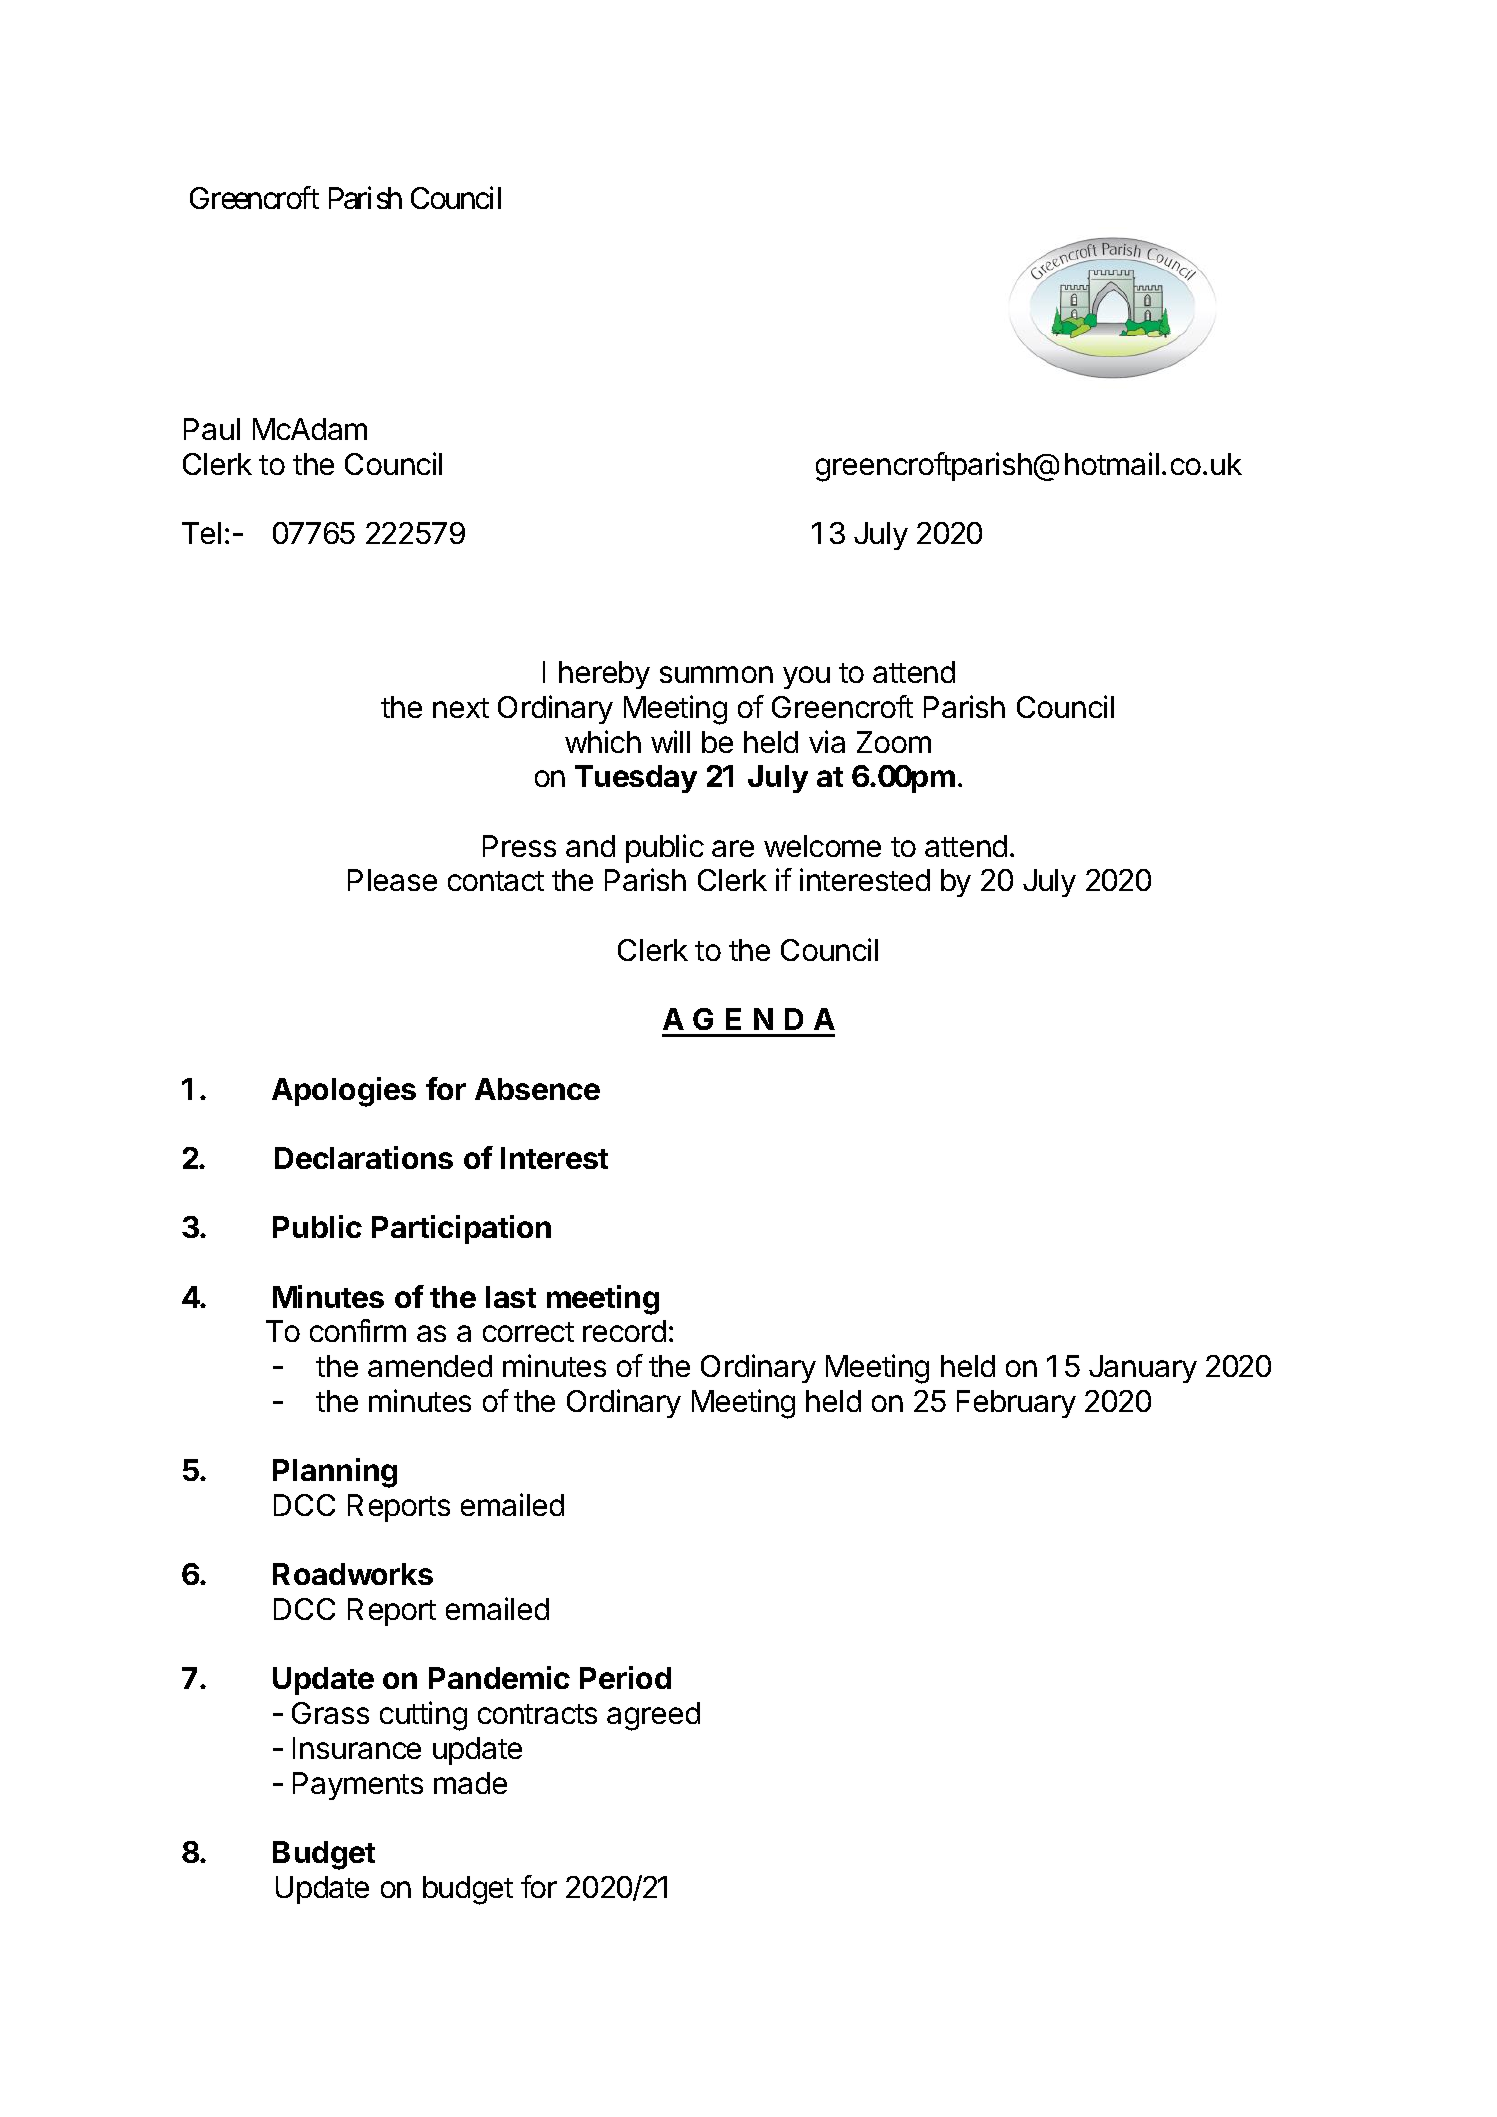  I want to click on are, so click(733, 848).
